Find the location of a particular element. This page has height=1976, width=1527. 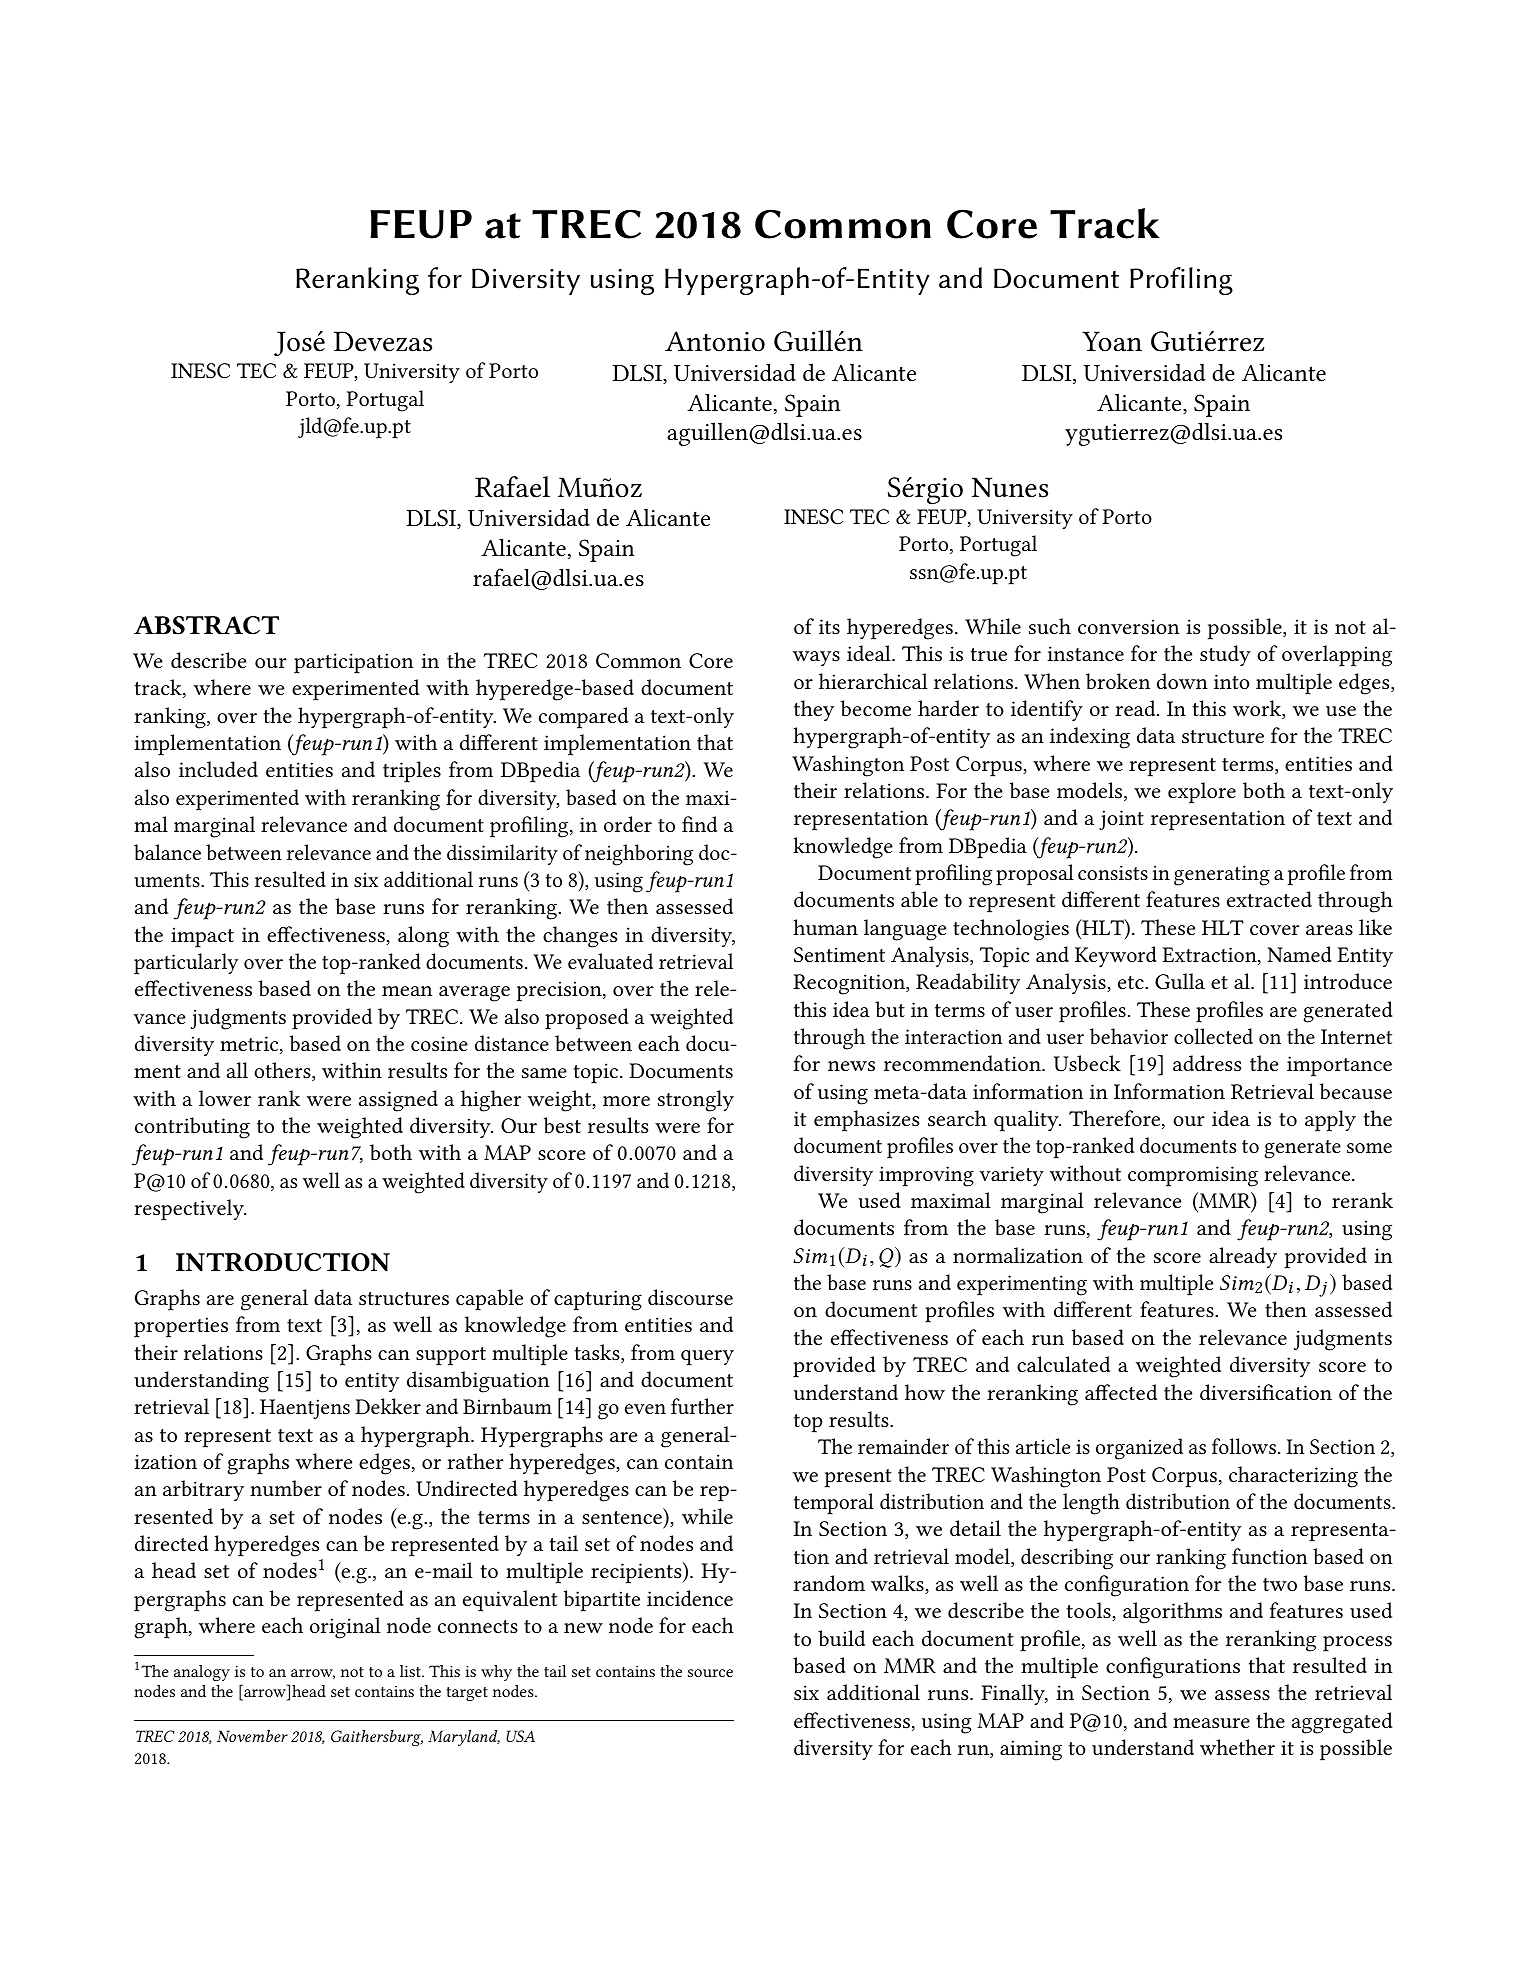

Nunes is located at coordinates (1010, 487).
